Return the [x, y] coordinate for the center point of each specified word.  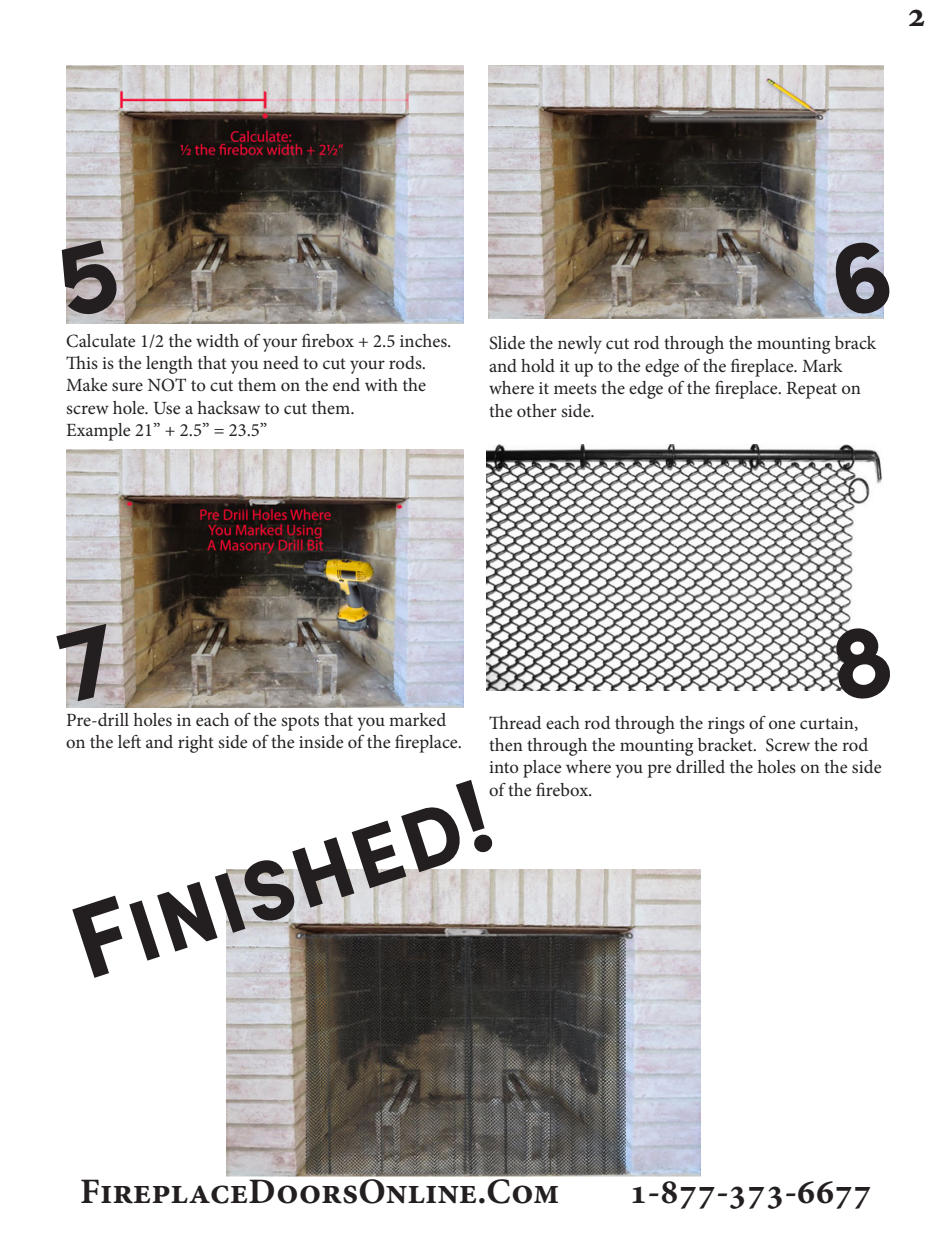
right [196, 744]
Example [98, 432]
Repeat [812, 390]
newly [580, 345]
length [169, 365]
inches [424, 340]
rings [726, 725]
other [537, 410]
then [506, 744]
